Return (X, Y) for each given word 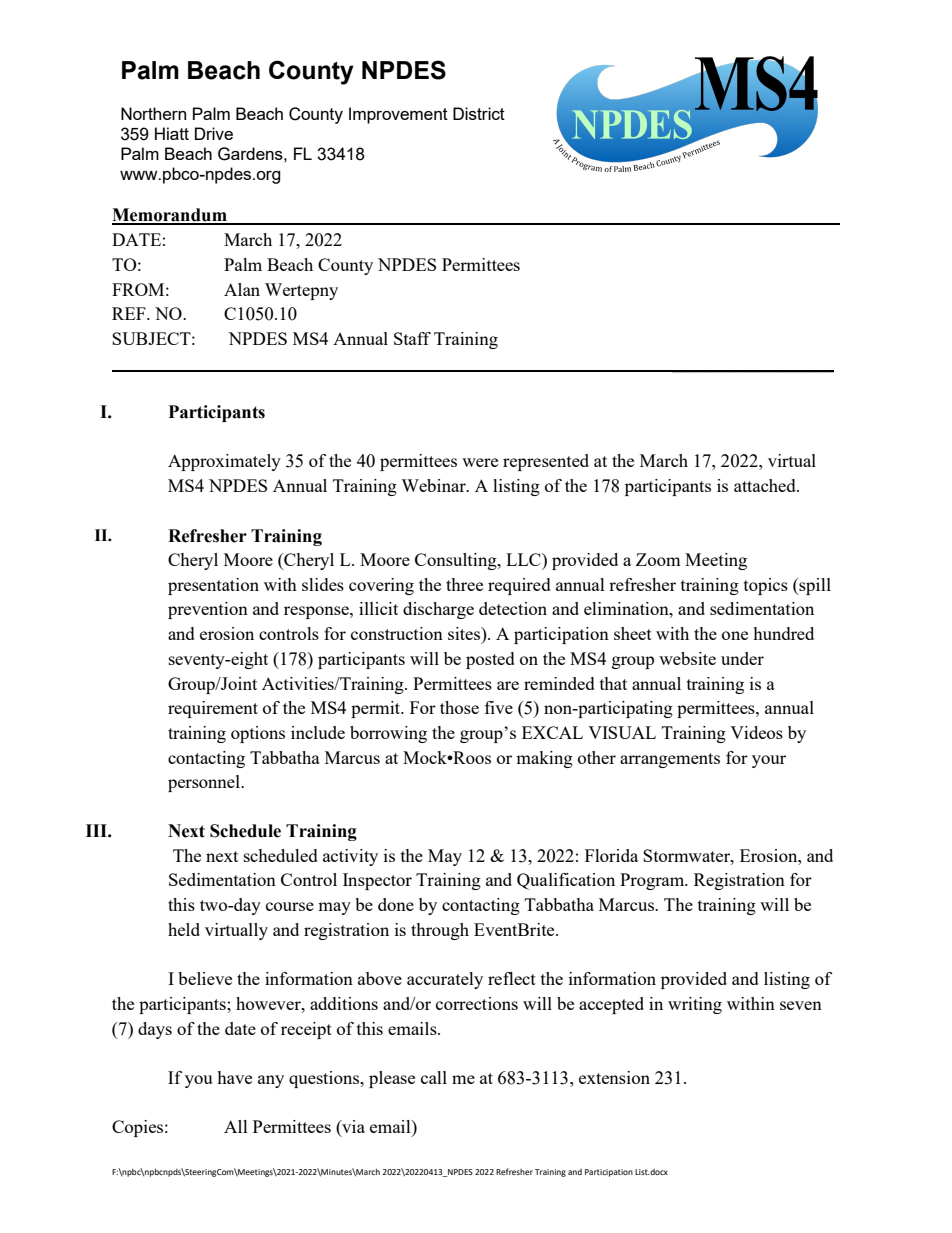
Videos (756, 732)
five (499, 707)
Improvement (398, 115)
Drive (214, 133)
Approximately (224, 462)
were (480, 462)
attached (766, 485)
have (234, 1077)
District (479, 113)
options (258, 734)
